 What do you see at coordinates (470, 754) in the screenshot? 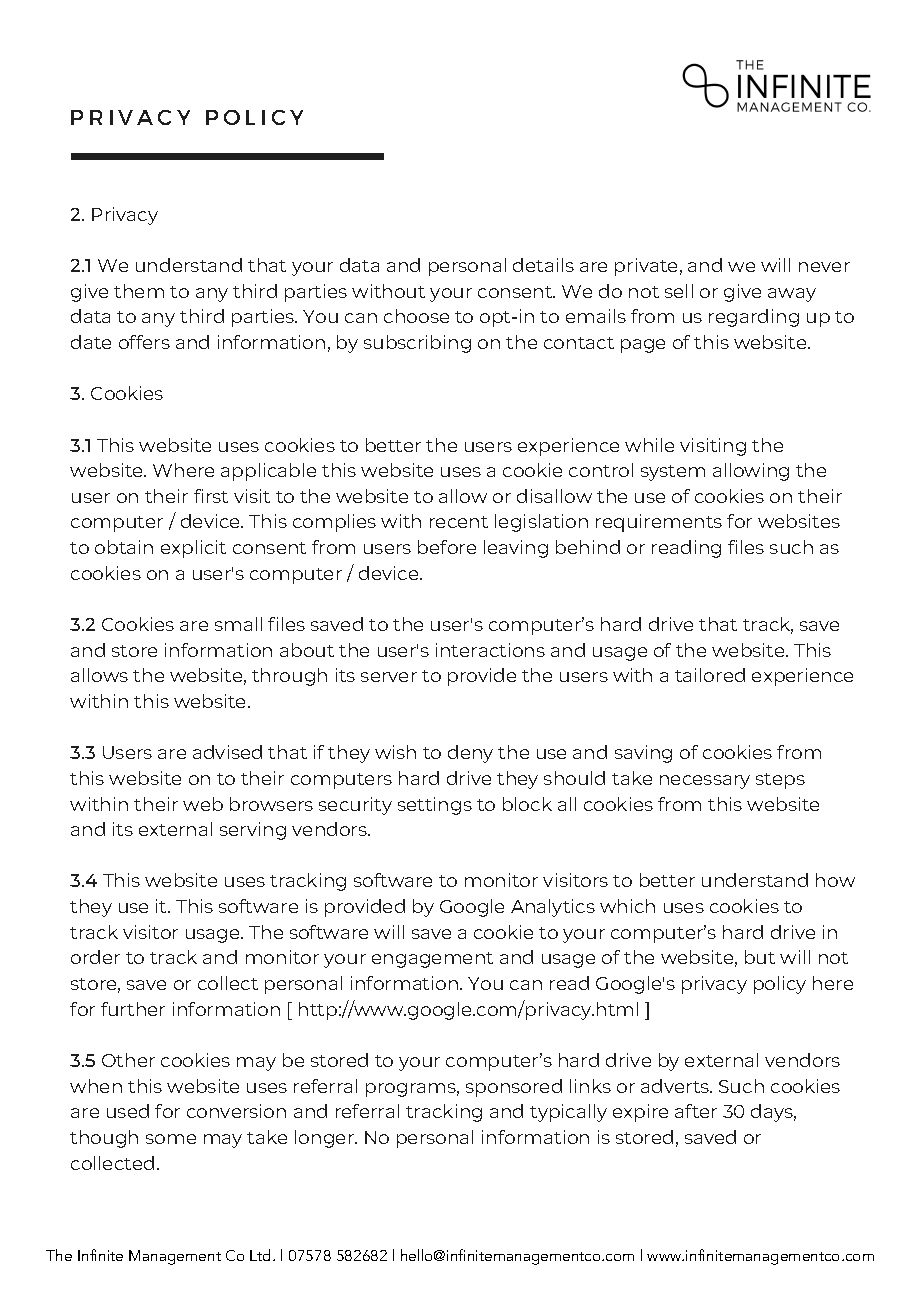
I see `deny` at bounding box center [470, 754].
